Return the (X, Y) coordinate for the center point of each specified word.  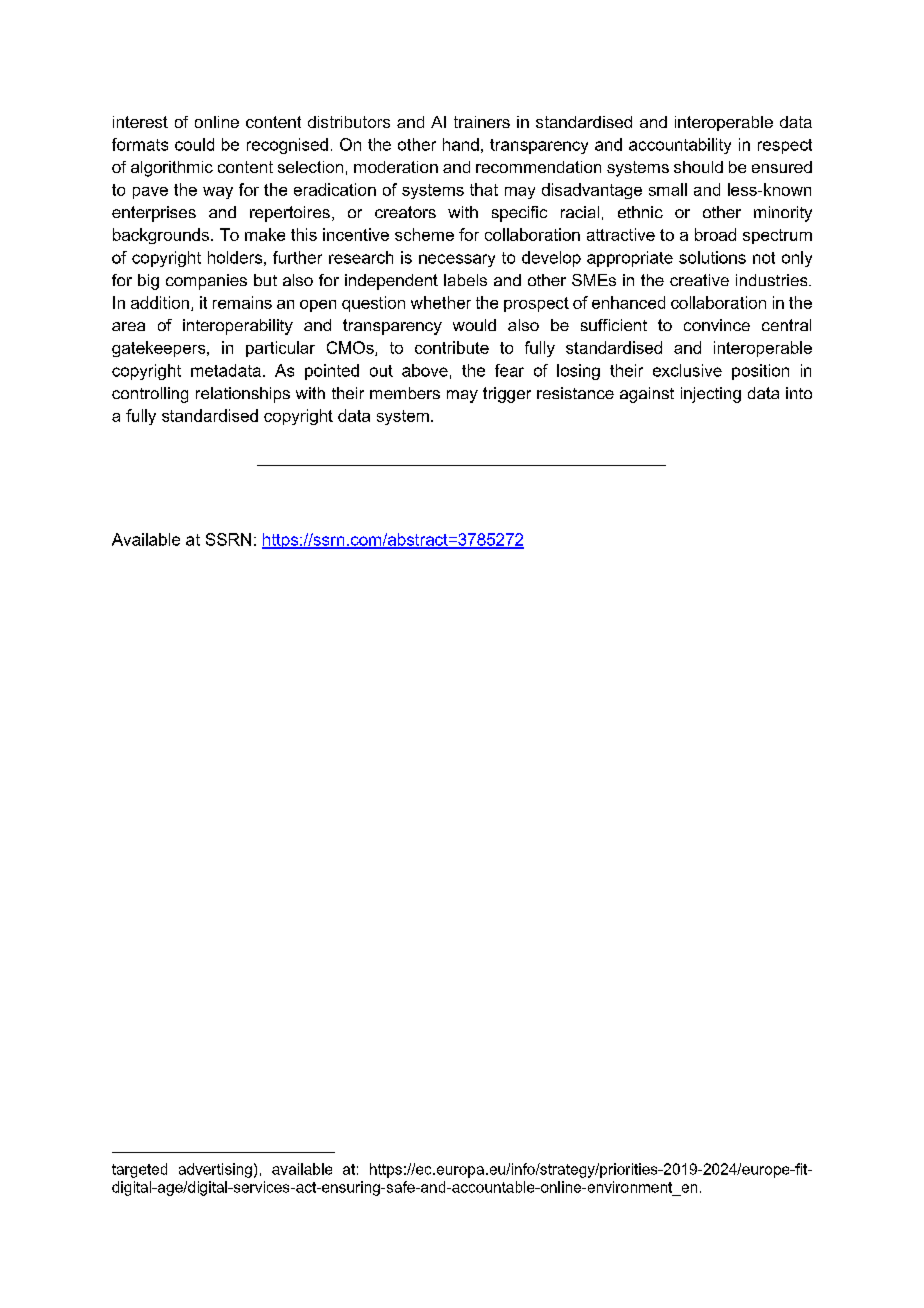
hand (461, 144)
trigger (507, 395)
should (698, 167)
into (799, 393)
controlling (150, 395)
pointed (332, 372)
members (405, 393)
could (194, 144)
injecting (711, 395)
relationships (243, 395)
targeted (139, 1170)
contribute (452, 347)
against (647, 395)
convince (717, 325)
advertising (215, 1170)
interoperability (238, 327)
